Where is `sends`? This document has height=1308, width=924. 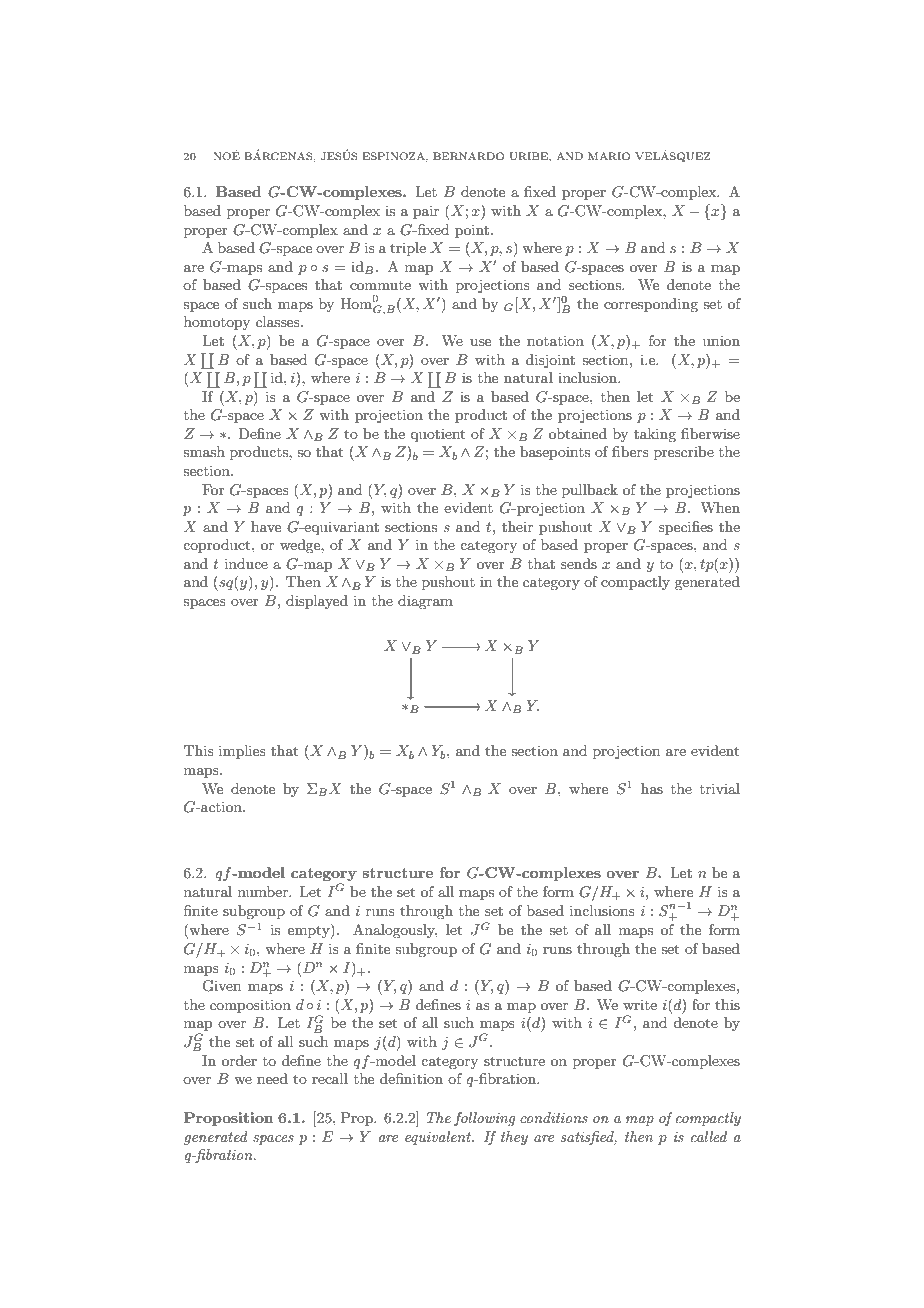 sends is located at coordinates (579, 563).
